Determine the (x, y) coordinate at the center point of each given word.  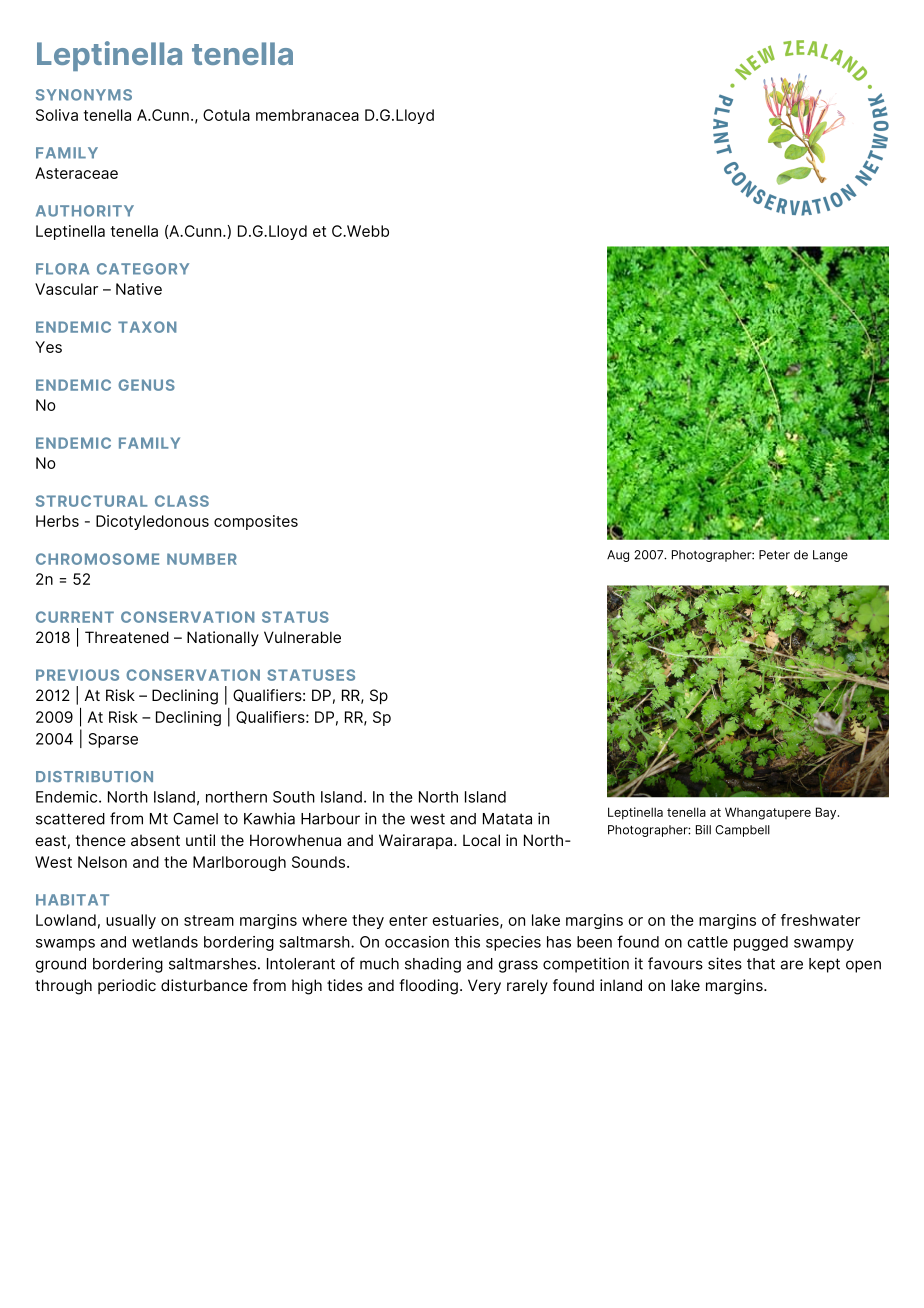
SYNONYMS (84, 95)
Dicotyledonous (152, 522)
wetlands (165, 942)
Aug (618, 556)
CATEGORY (143, 269)
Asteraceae (76, 173)
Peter (774, 555)
